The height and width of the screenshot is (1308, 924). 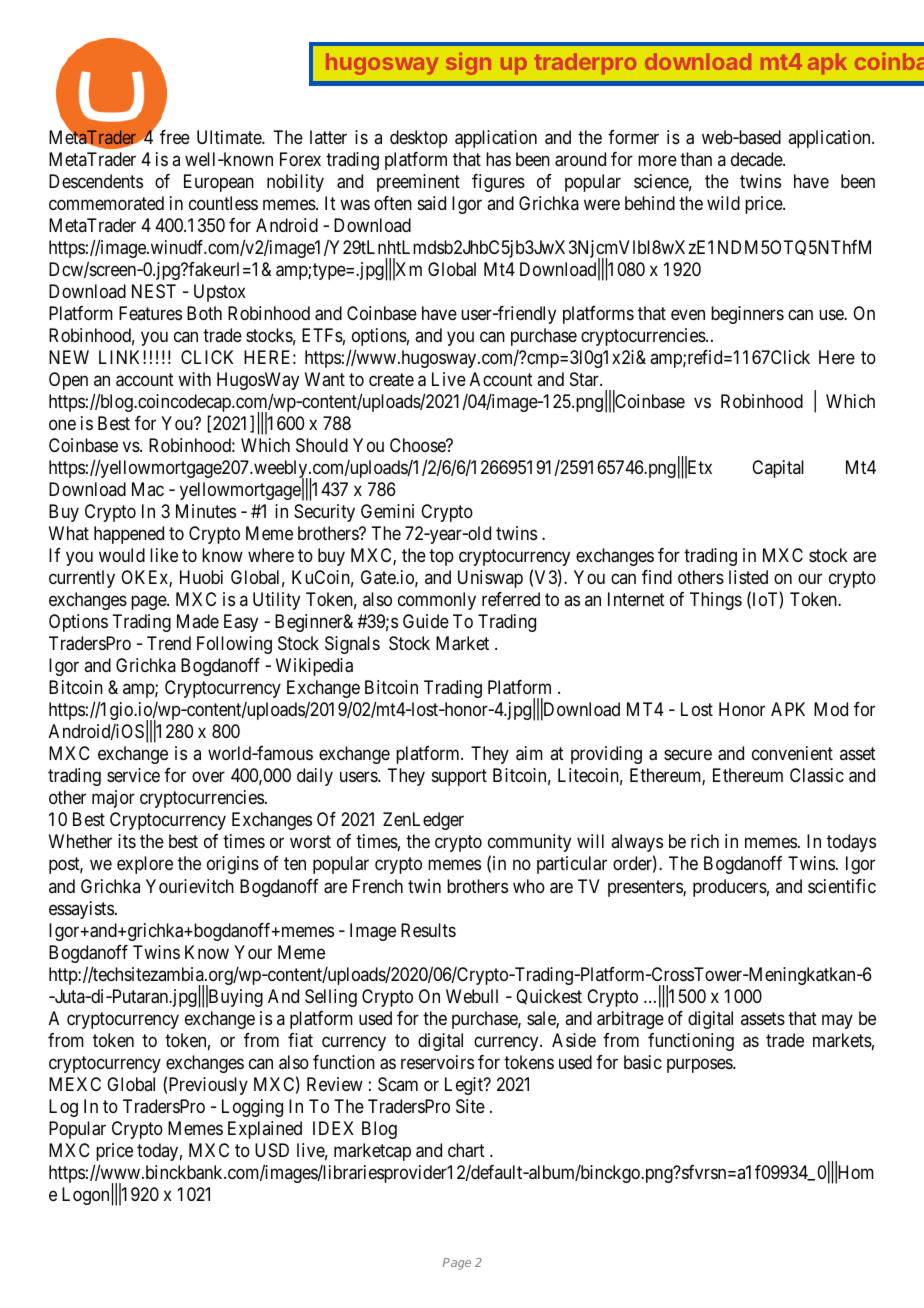 I want to click on preeminent, so click(x=418, y=183).
